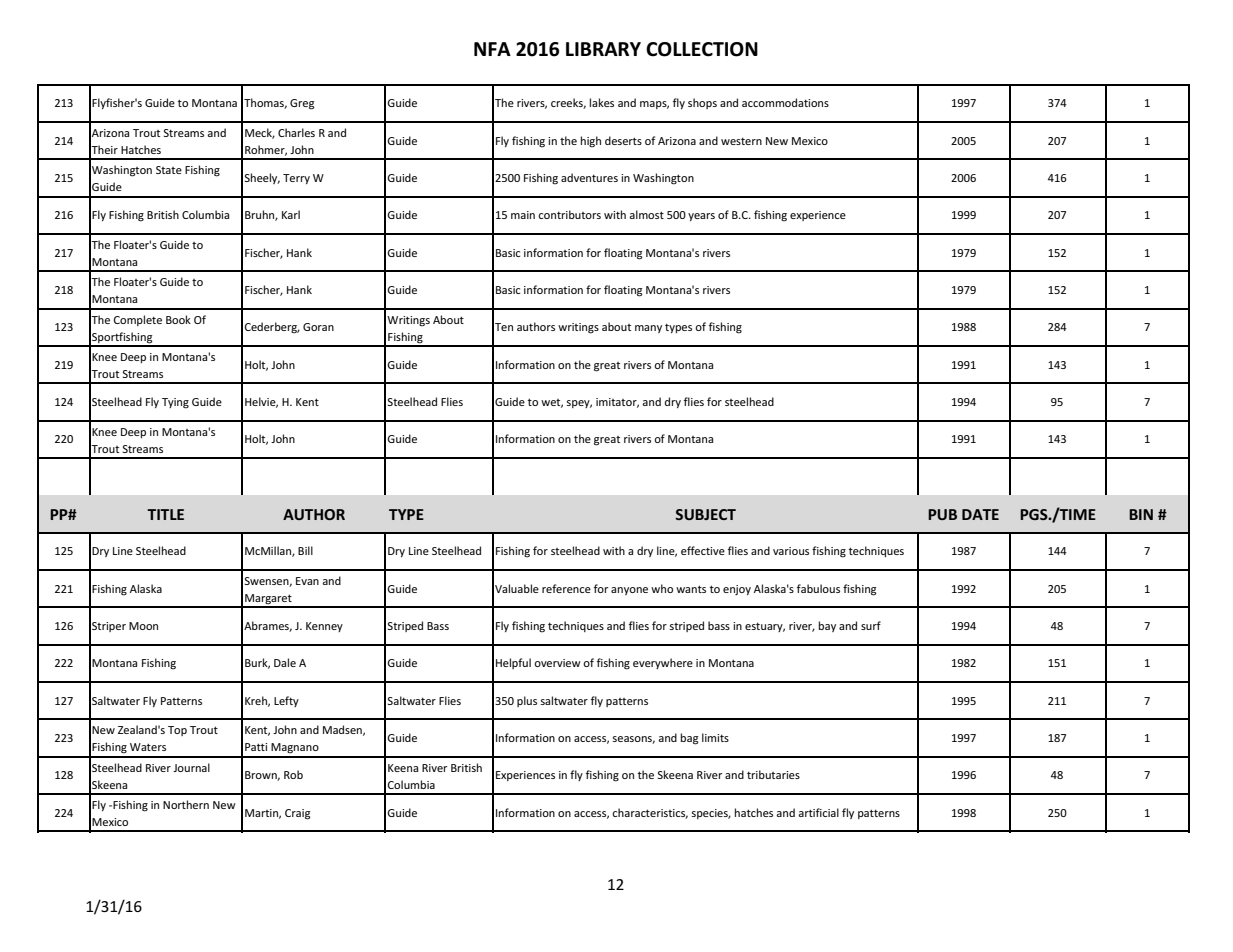 This image has height=952, width=1233. I want to click on accommodations, so click(785, 102).
